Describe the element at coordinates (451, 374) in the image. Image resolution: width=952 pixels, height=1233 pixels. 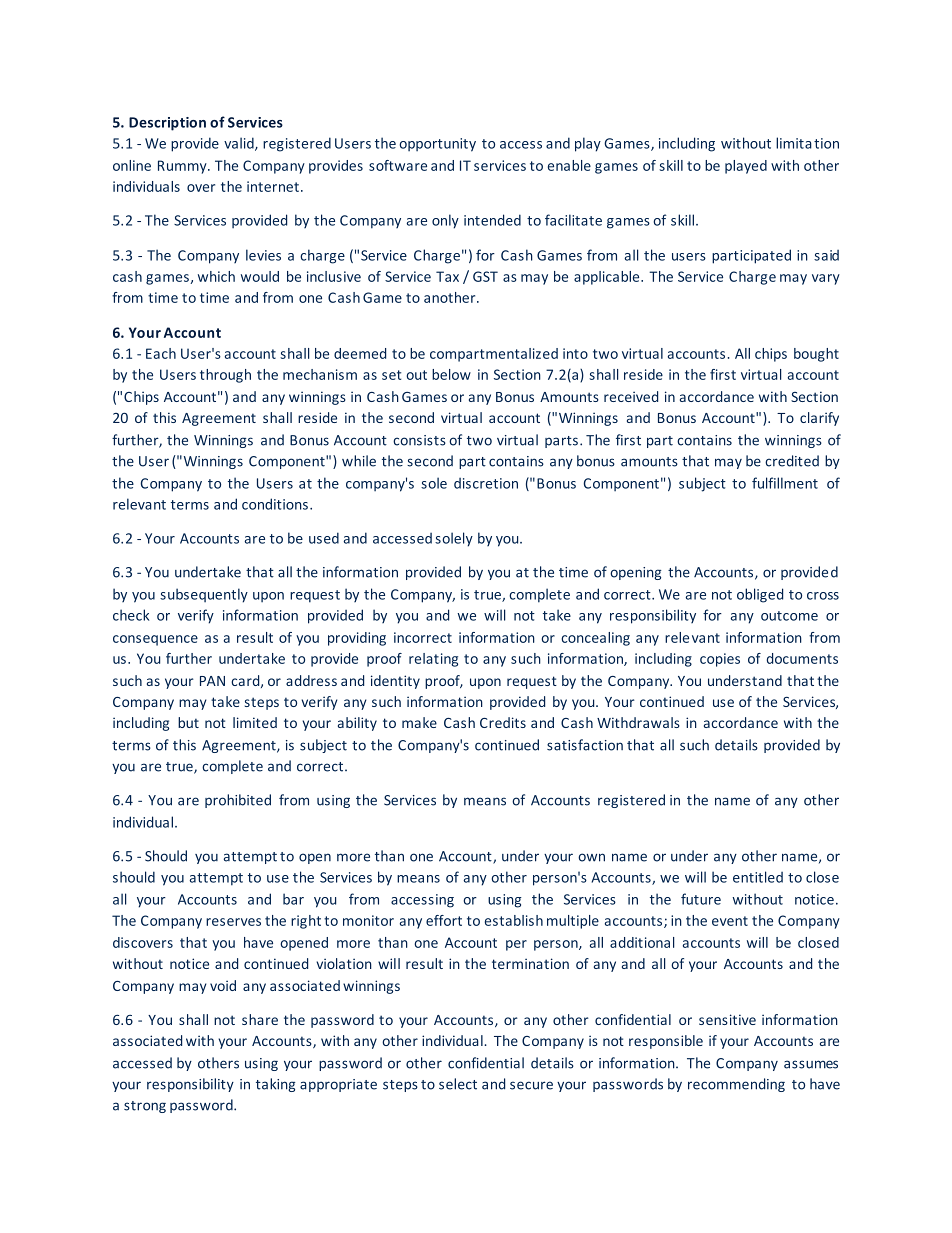
I see `below` at that location.
